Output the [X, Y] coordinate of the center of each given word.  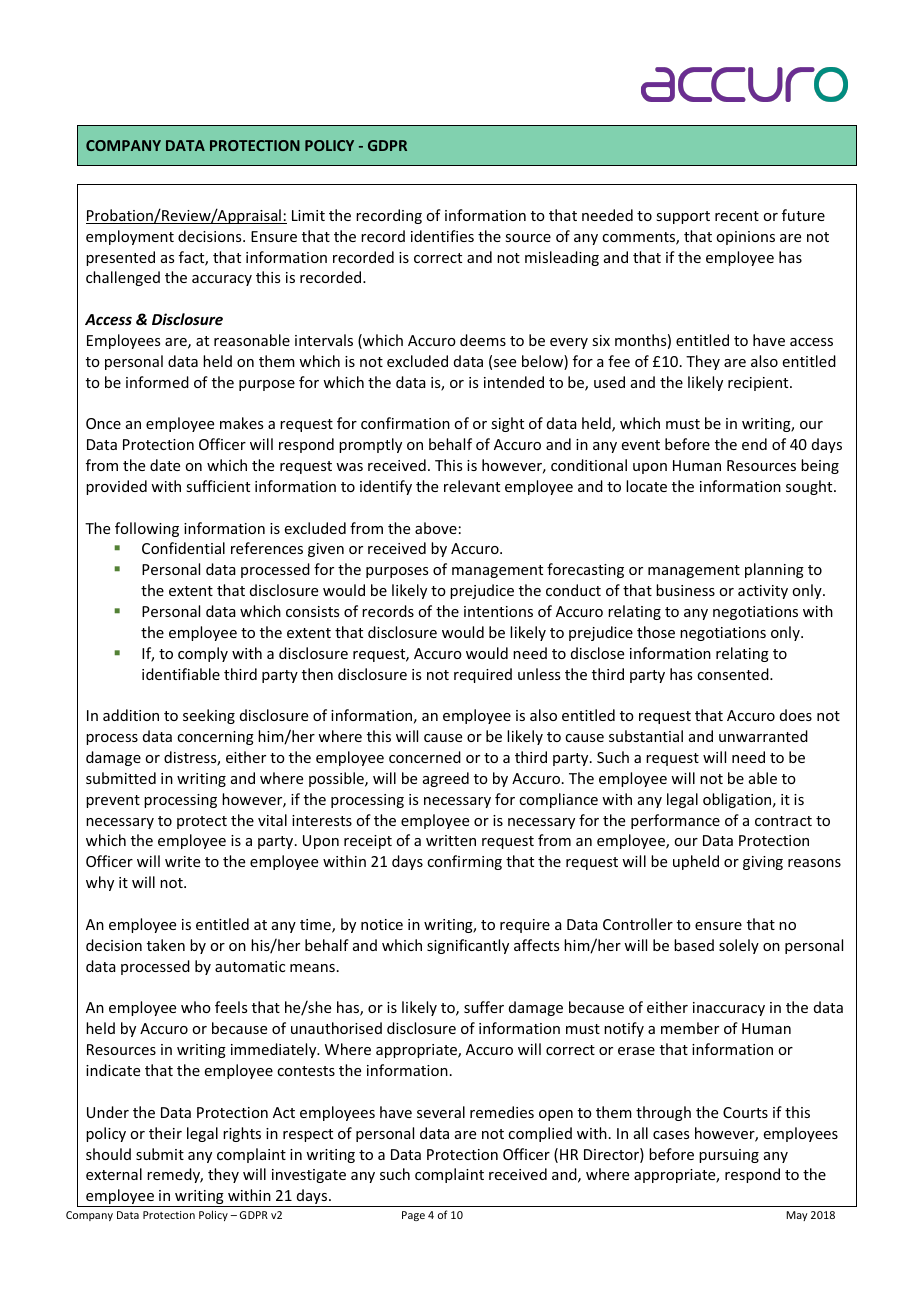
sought [810, 487]
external [114, 1174]
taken [166, 945]
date [165, 465]
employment [130, 237]
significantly [468, 946]
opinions [745, 238]
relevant [472, 486]
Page [413, 1216]
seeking [209, 716]
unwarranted [763, 736]
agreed [446, 779]
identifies [442, 236]
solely [739, 946]
